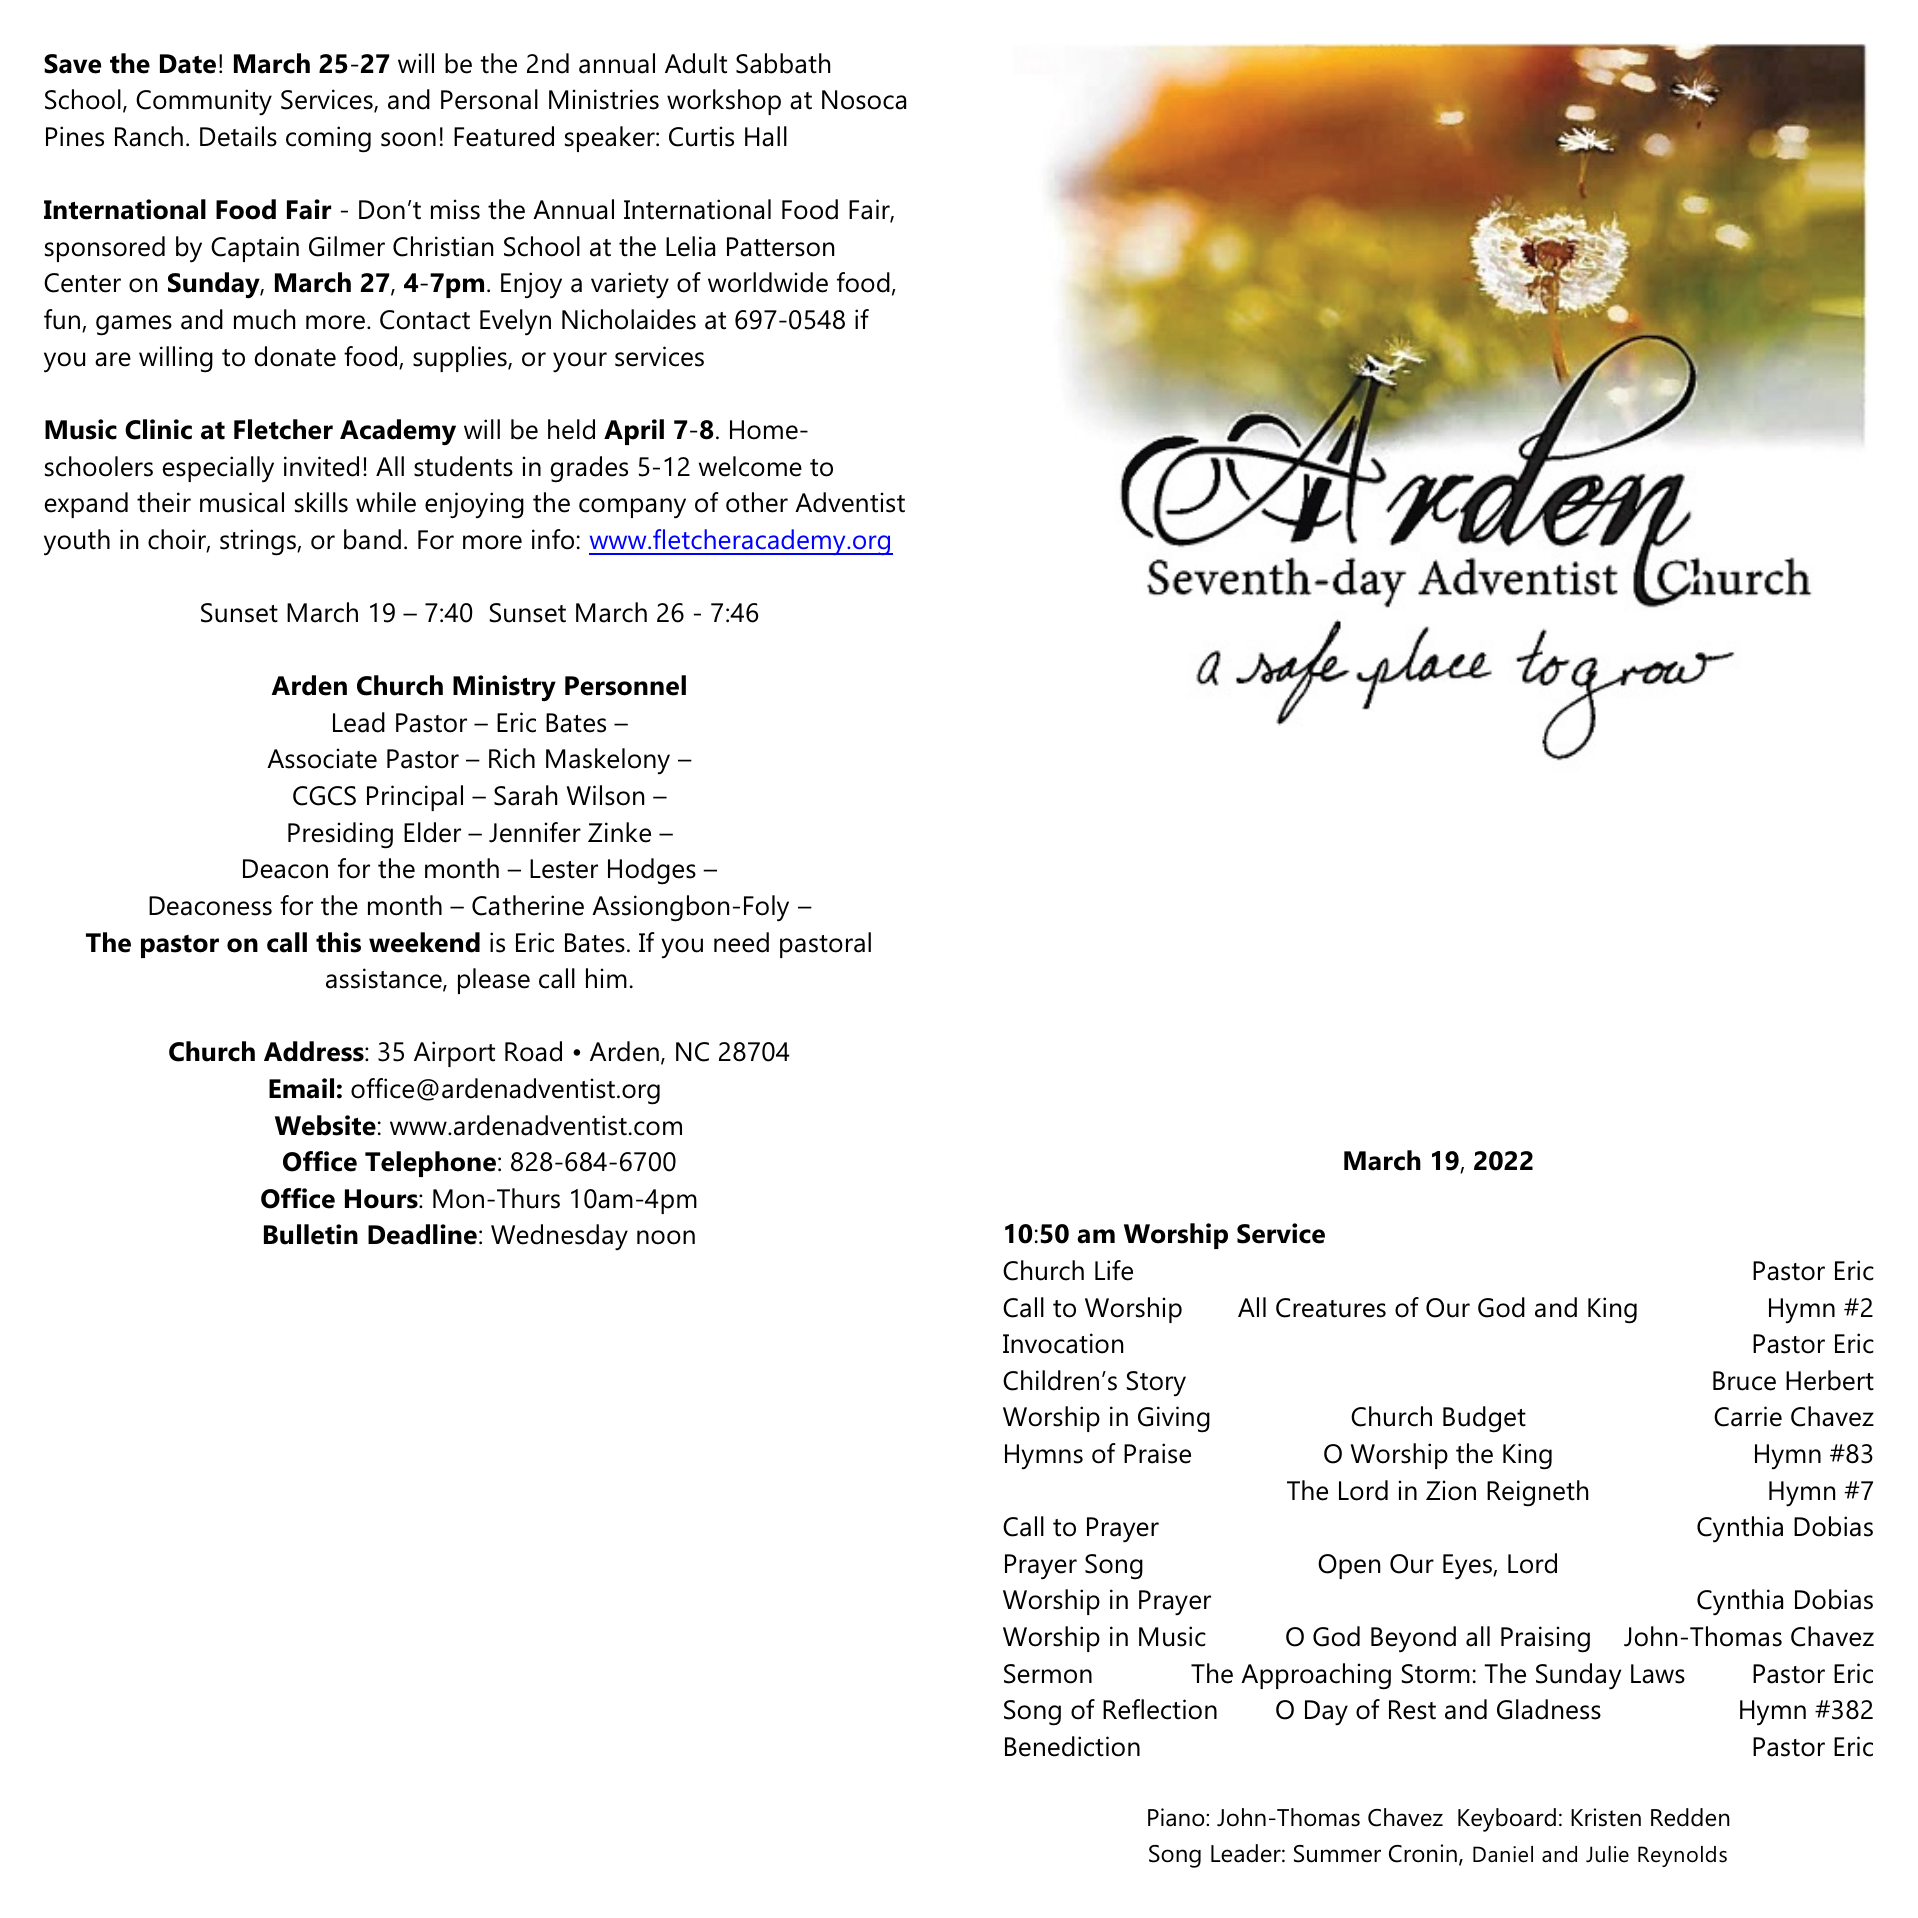 The width and height of the screenshot is (1918, 1918). What do you see at coordinates (766, 136) in the screenshot?
I see `Hall` at bounding box center [766, 136].
